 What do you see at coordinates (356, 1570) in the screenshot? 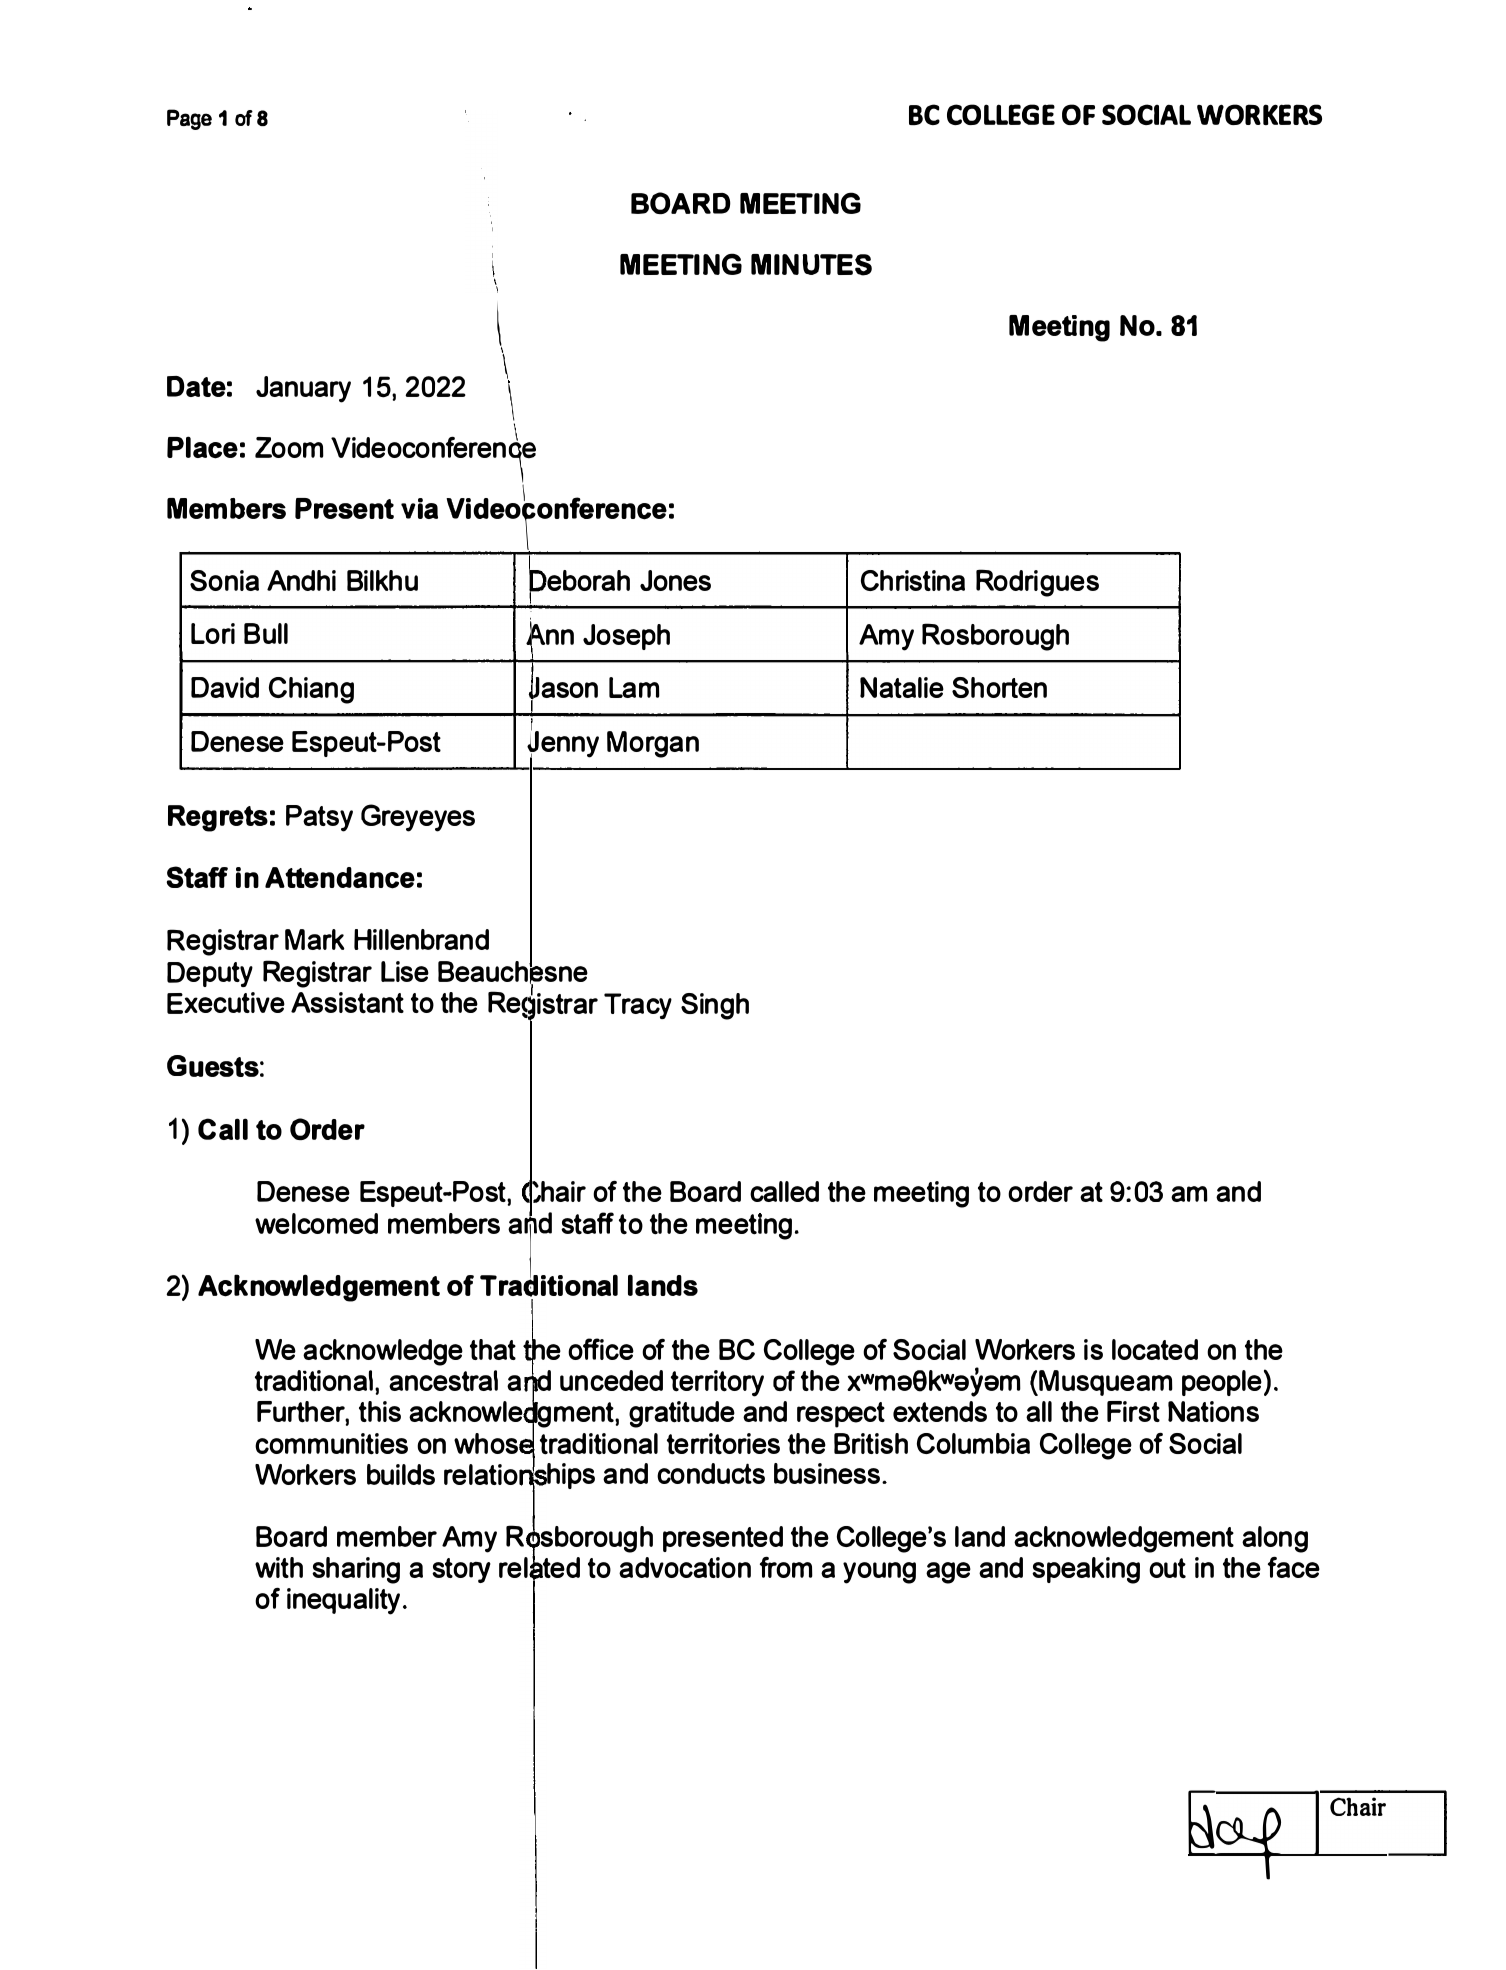
I see `sharing` at bounding box center [356, 1570].
